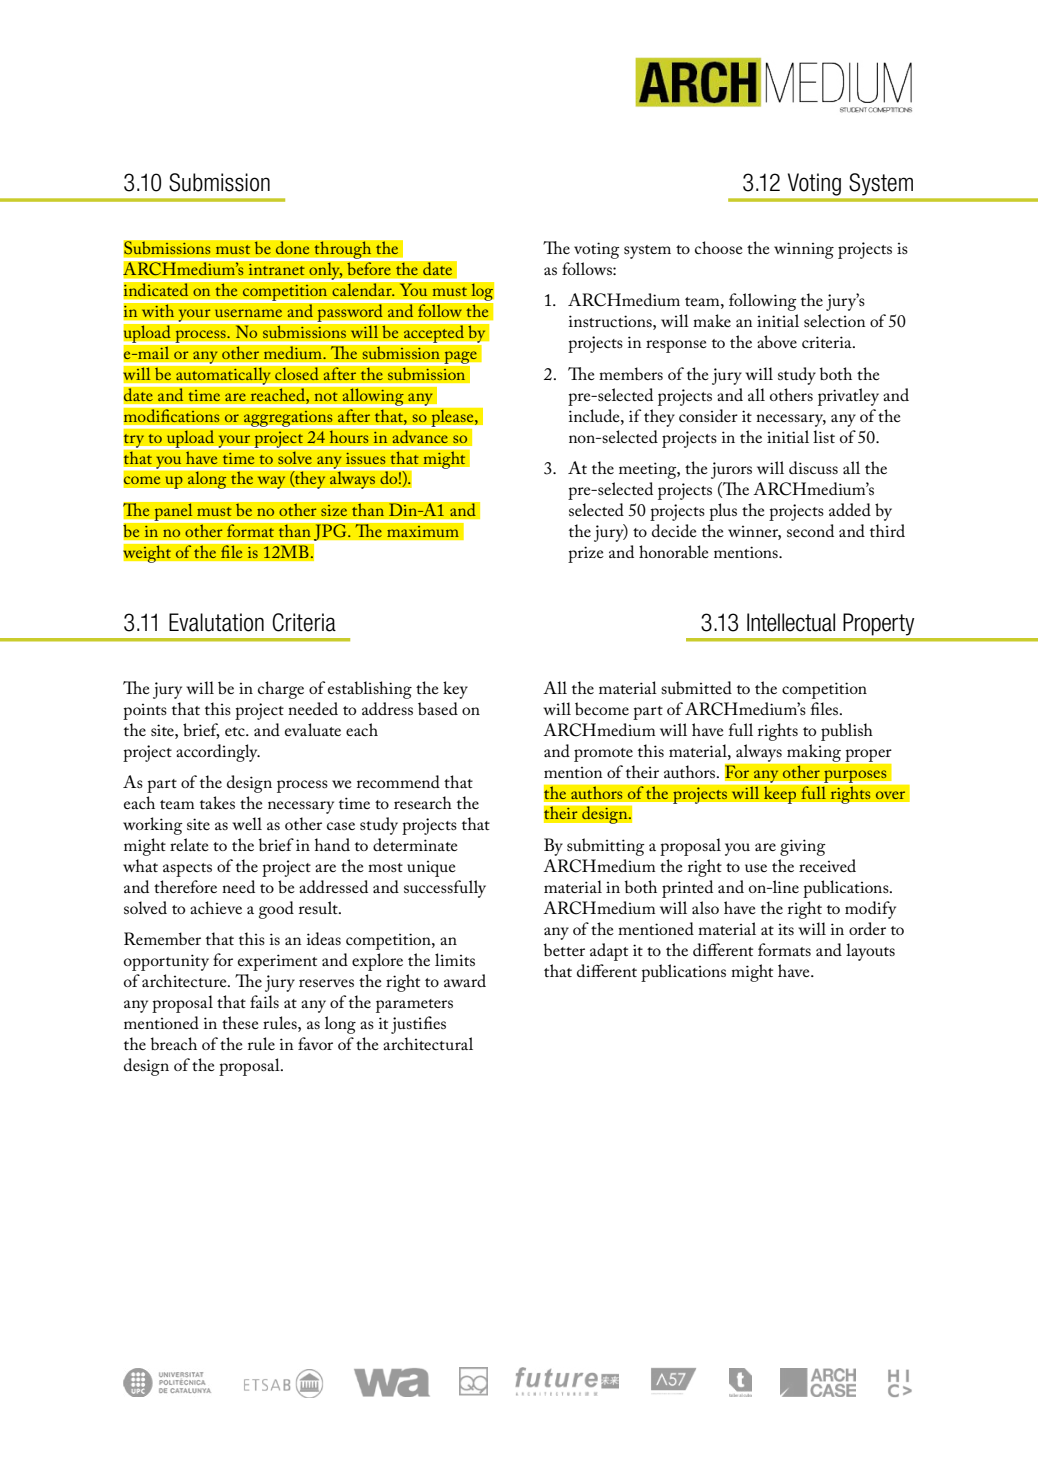  What do you see at coordinates (791, 622) in the screenshot?
I see `Intellectual` at bounding box center [791, 622].
